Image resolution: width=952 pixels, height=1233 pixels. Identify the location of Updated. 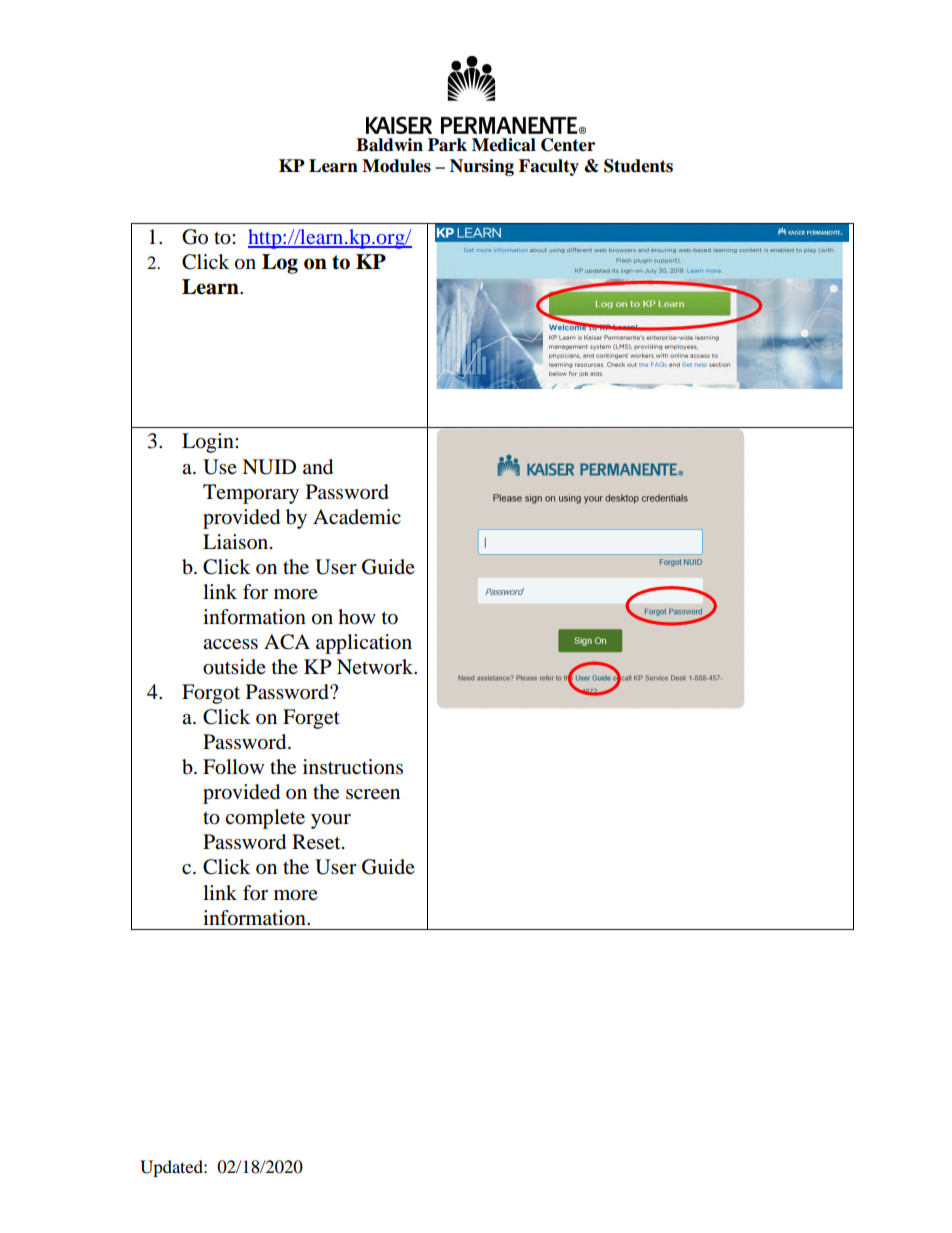
(172, 1168).
